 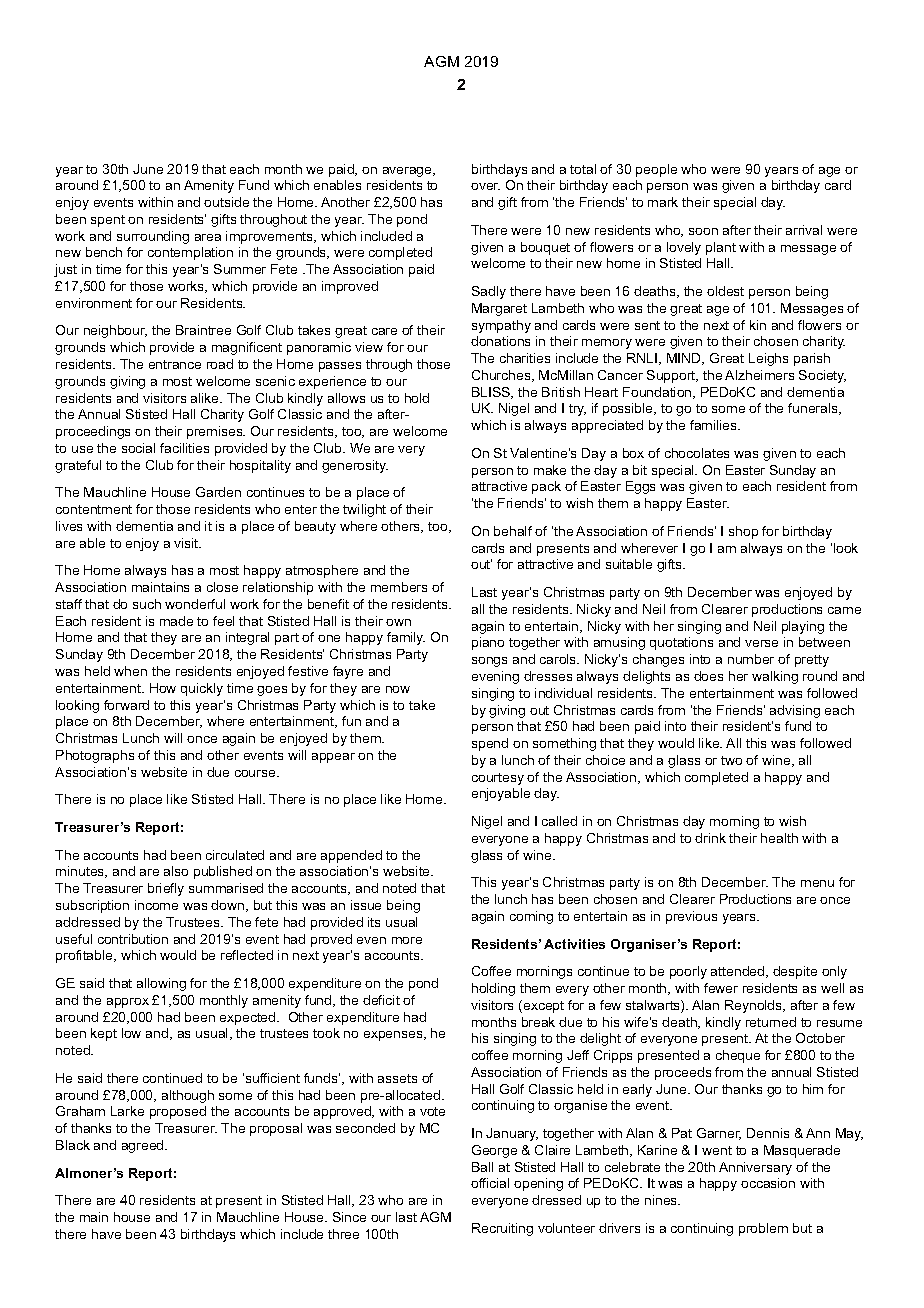 What do you see at coordinates (485, 186) in the image?
I see `over` at bounding box center [485, 186].
